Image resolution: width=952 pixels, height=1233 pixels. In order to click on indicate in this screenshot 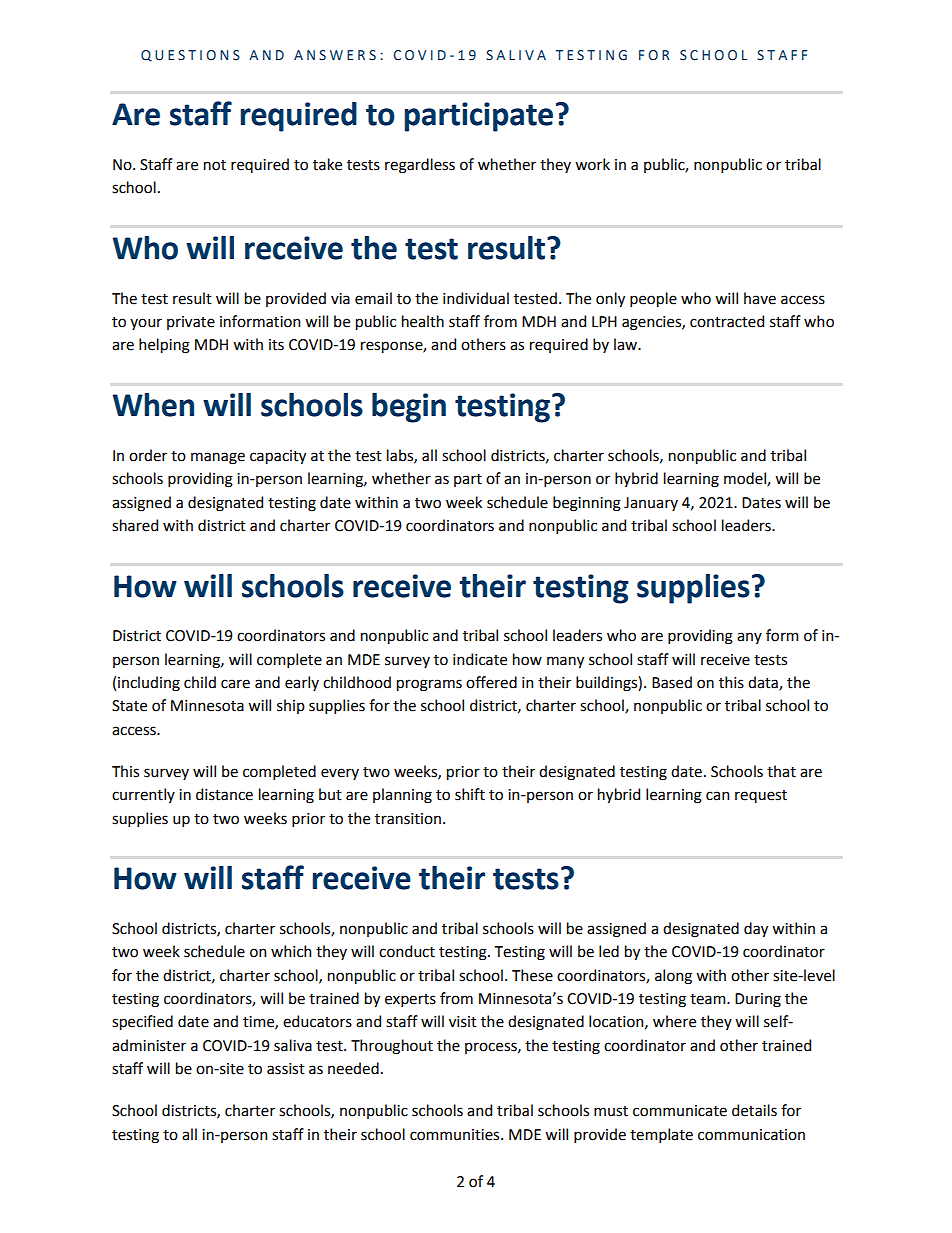, I will do `click(480, 659)`.
